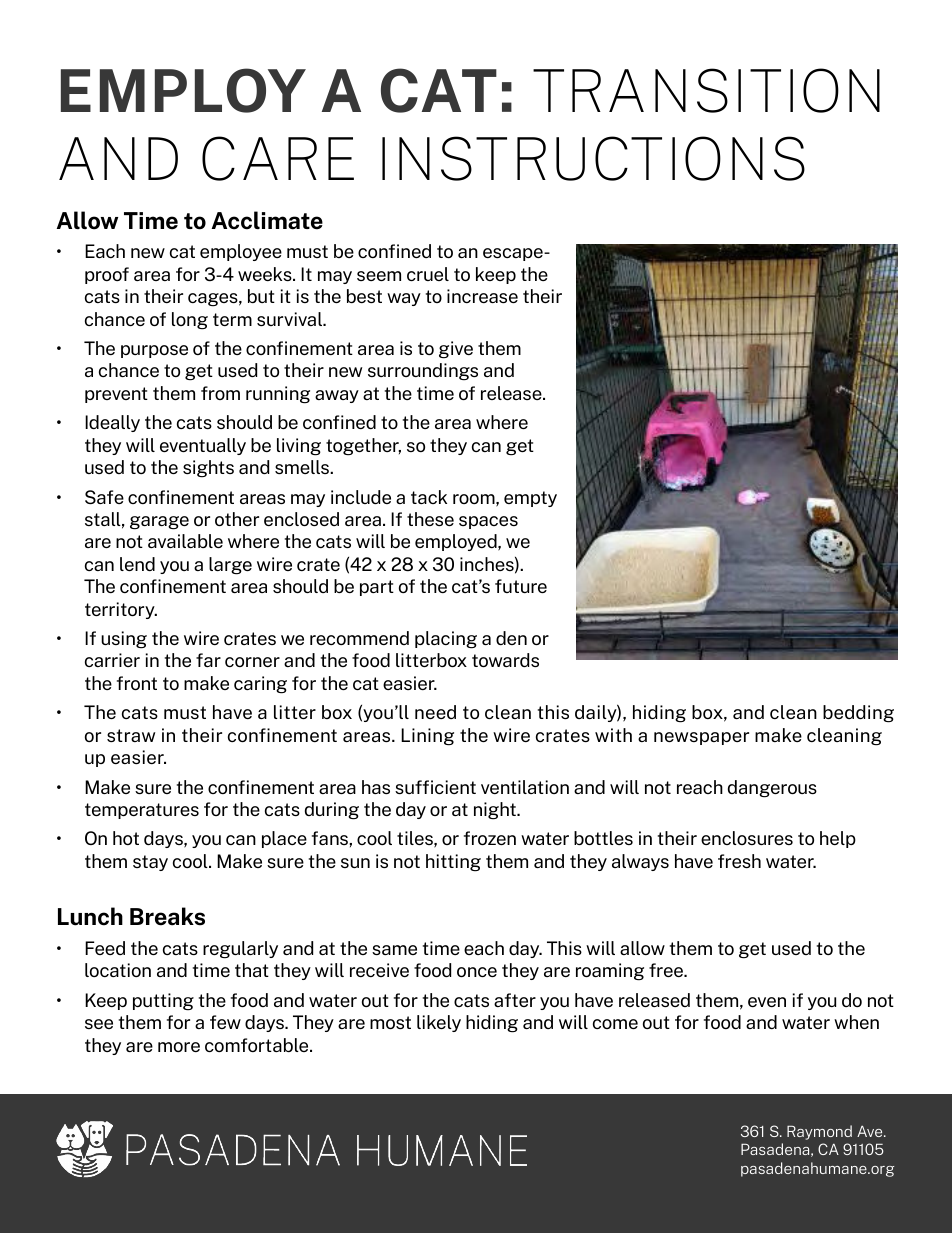 The width and height of the screenshot is (952, 1233). I want to click on Raymond, so click(819, 1132).
